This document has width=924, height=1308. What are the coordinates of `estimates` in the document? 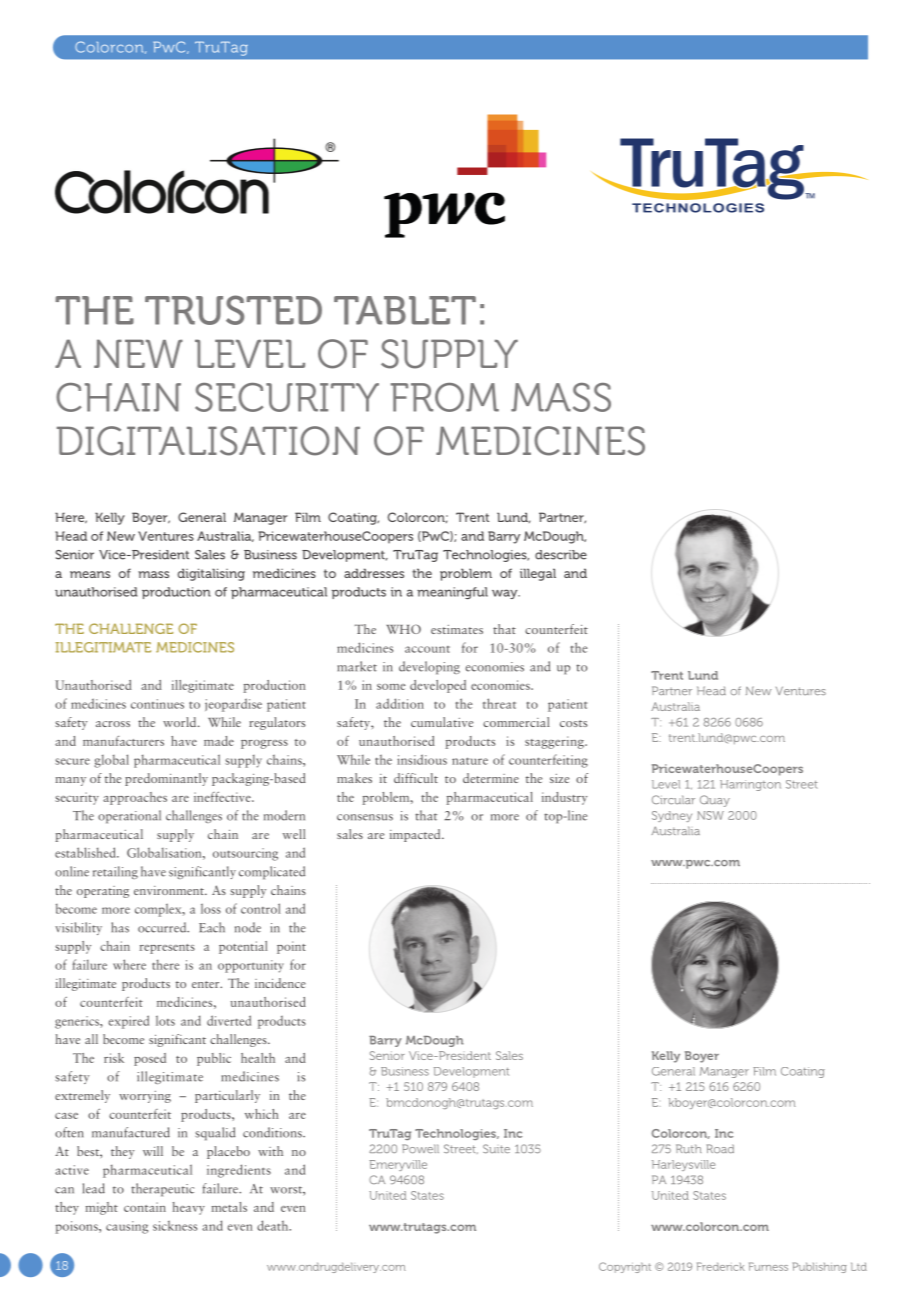 It's located at (457, 629).
